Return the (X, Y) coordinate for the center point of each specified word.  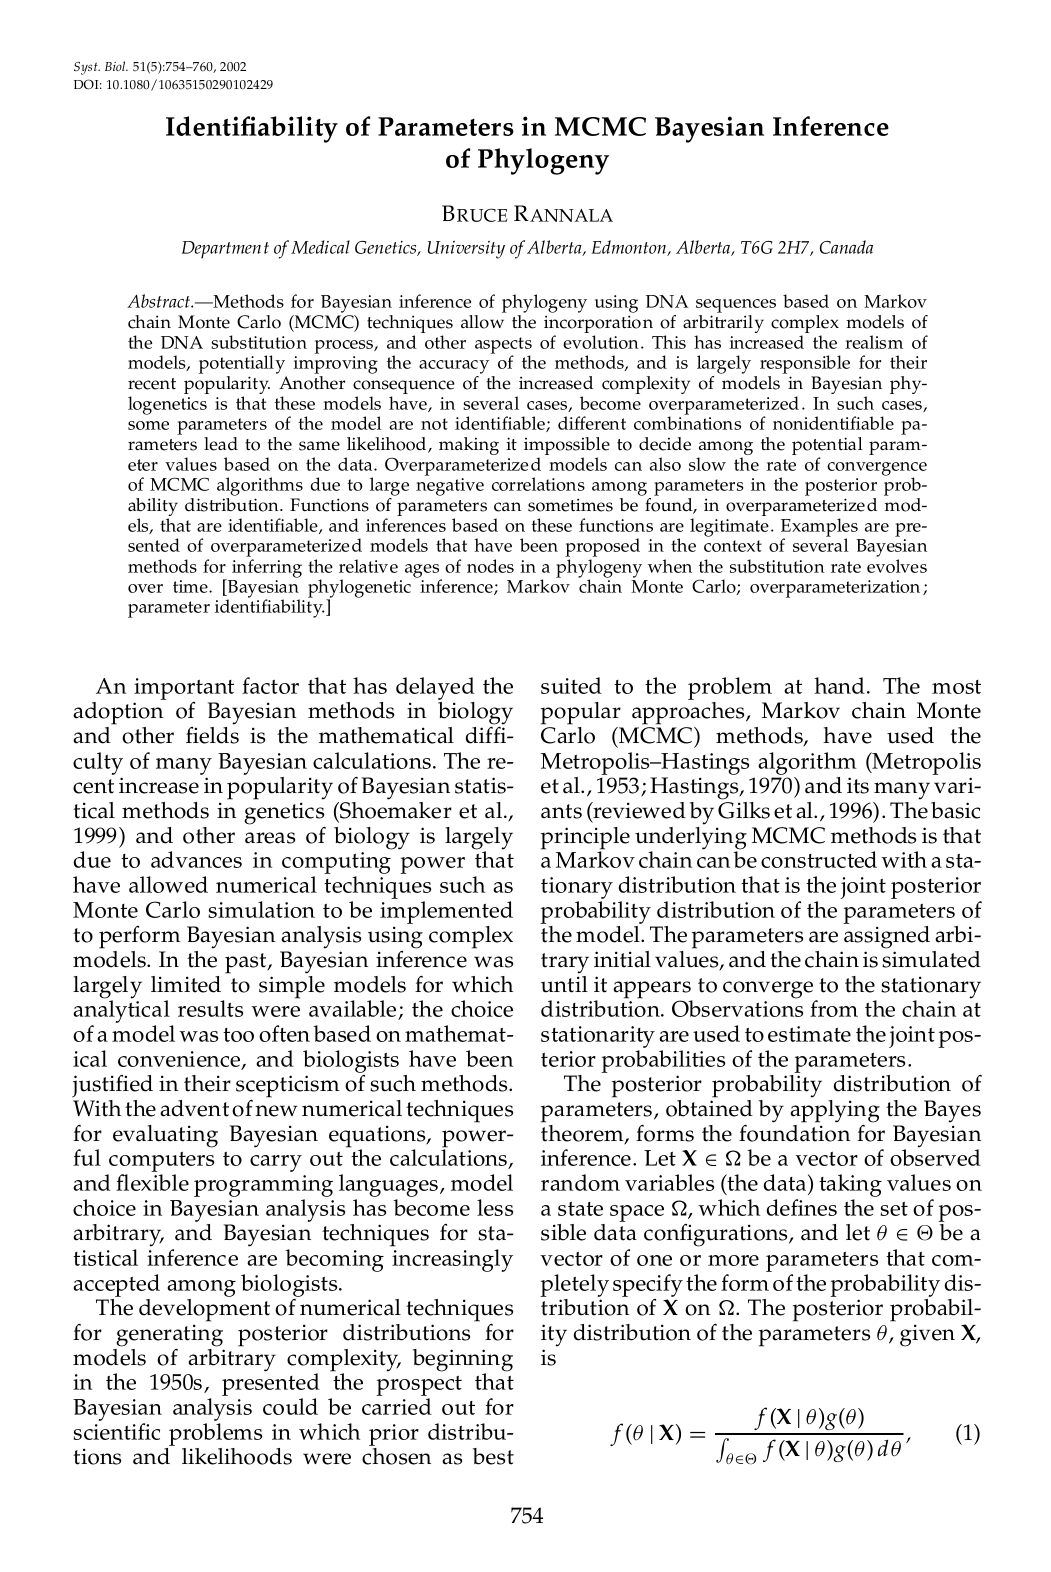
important (184, 690)
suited (571, 685)
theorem (583, 1134)
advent (194, 1108)
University (466, 250)
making (469, 446)
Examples (819, 528)
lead (221, 444)
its (858, 785)
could (290, 1406)
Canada (846, 247)
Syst (87, 68)
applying (835, 1111)
